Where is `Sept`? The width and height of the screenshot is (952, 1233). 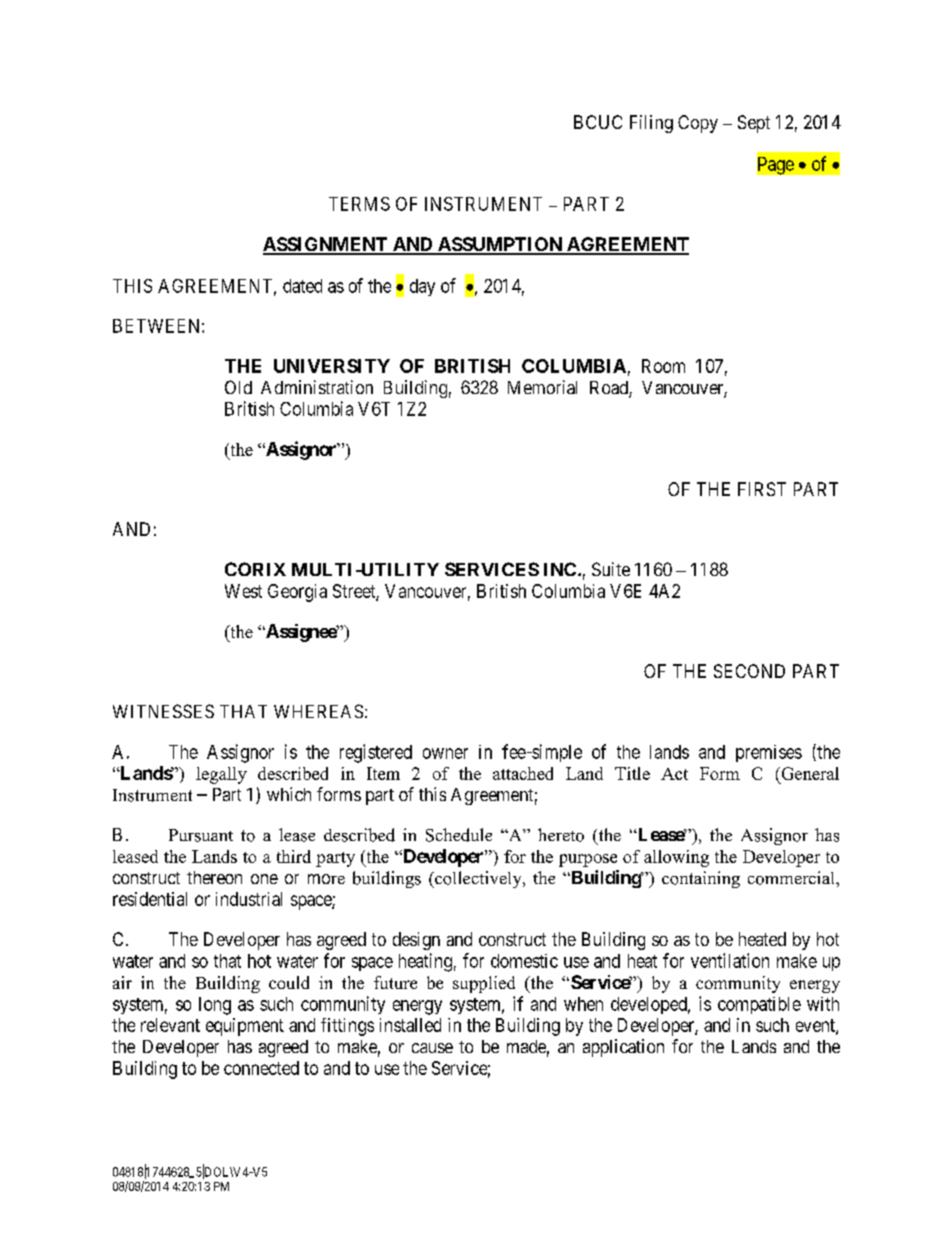
Sept is located at coordinates (754, 124).
